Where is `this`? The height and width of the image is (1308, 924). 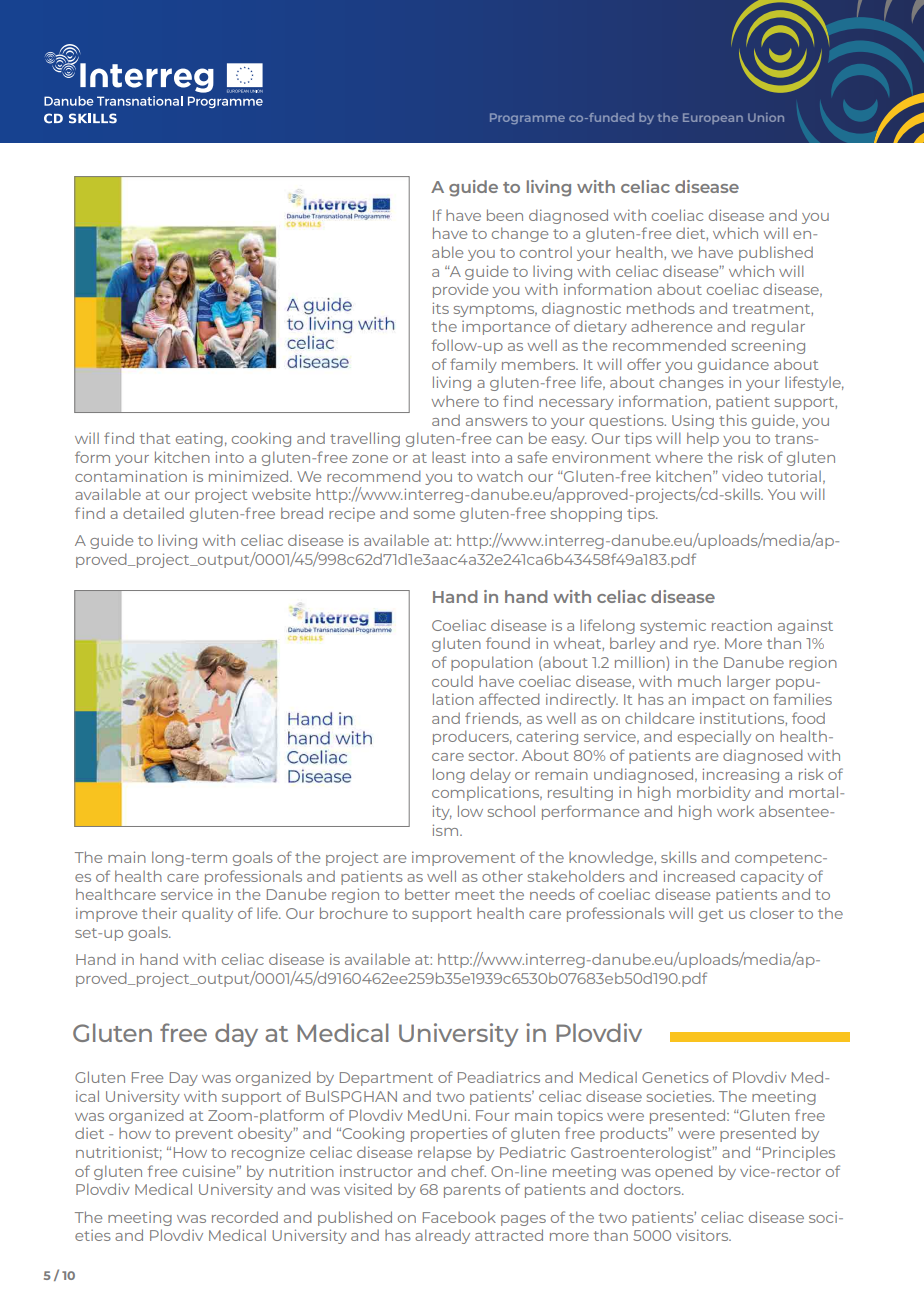
this is located at coordinates (733, 420).
